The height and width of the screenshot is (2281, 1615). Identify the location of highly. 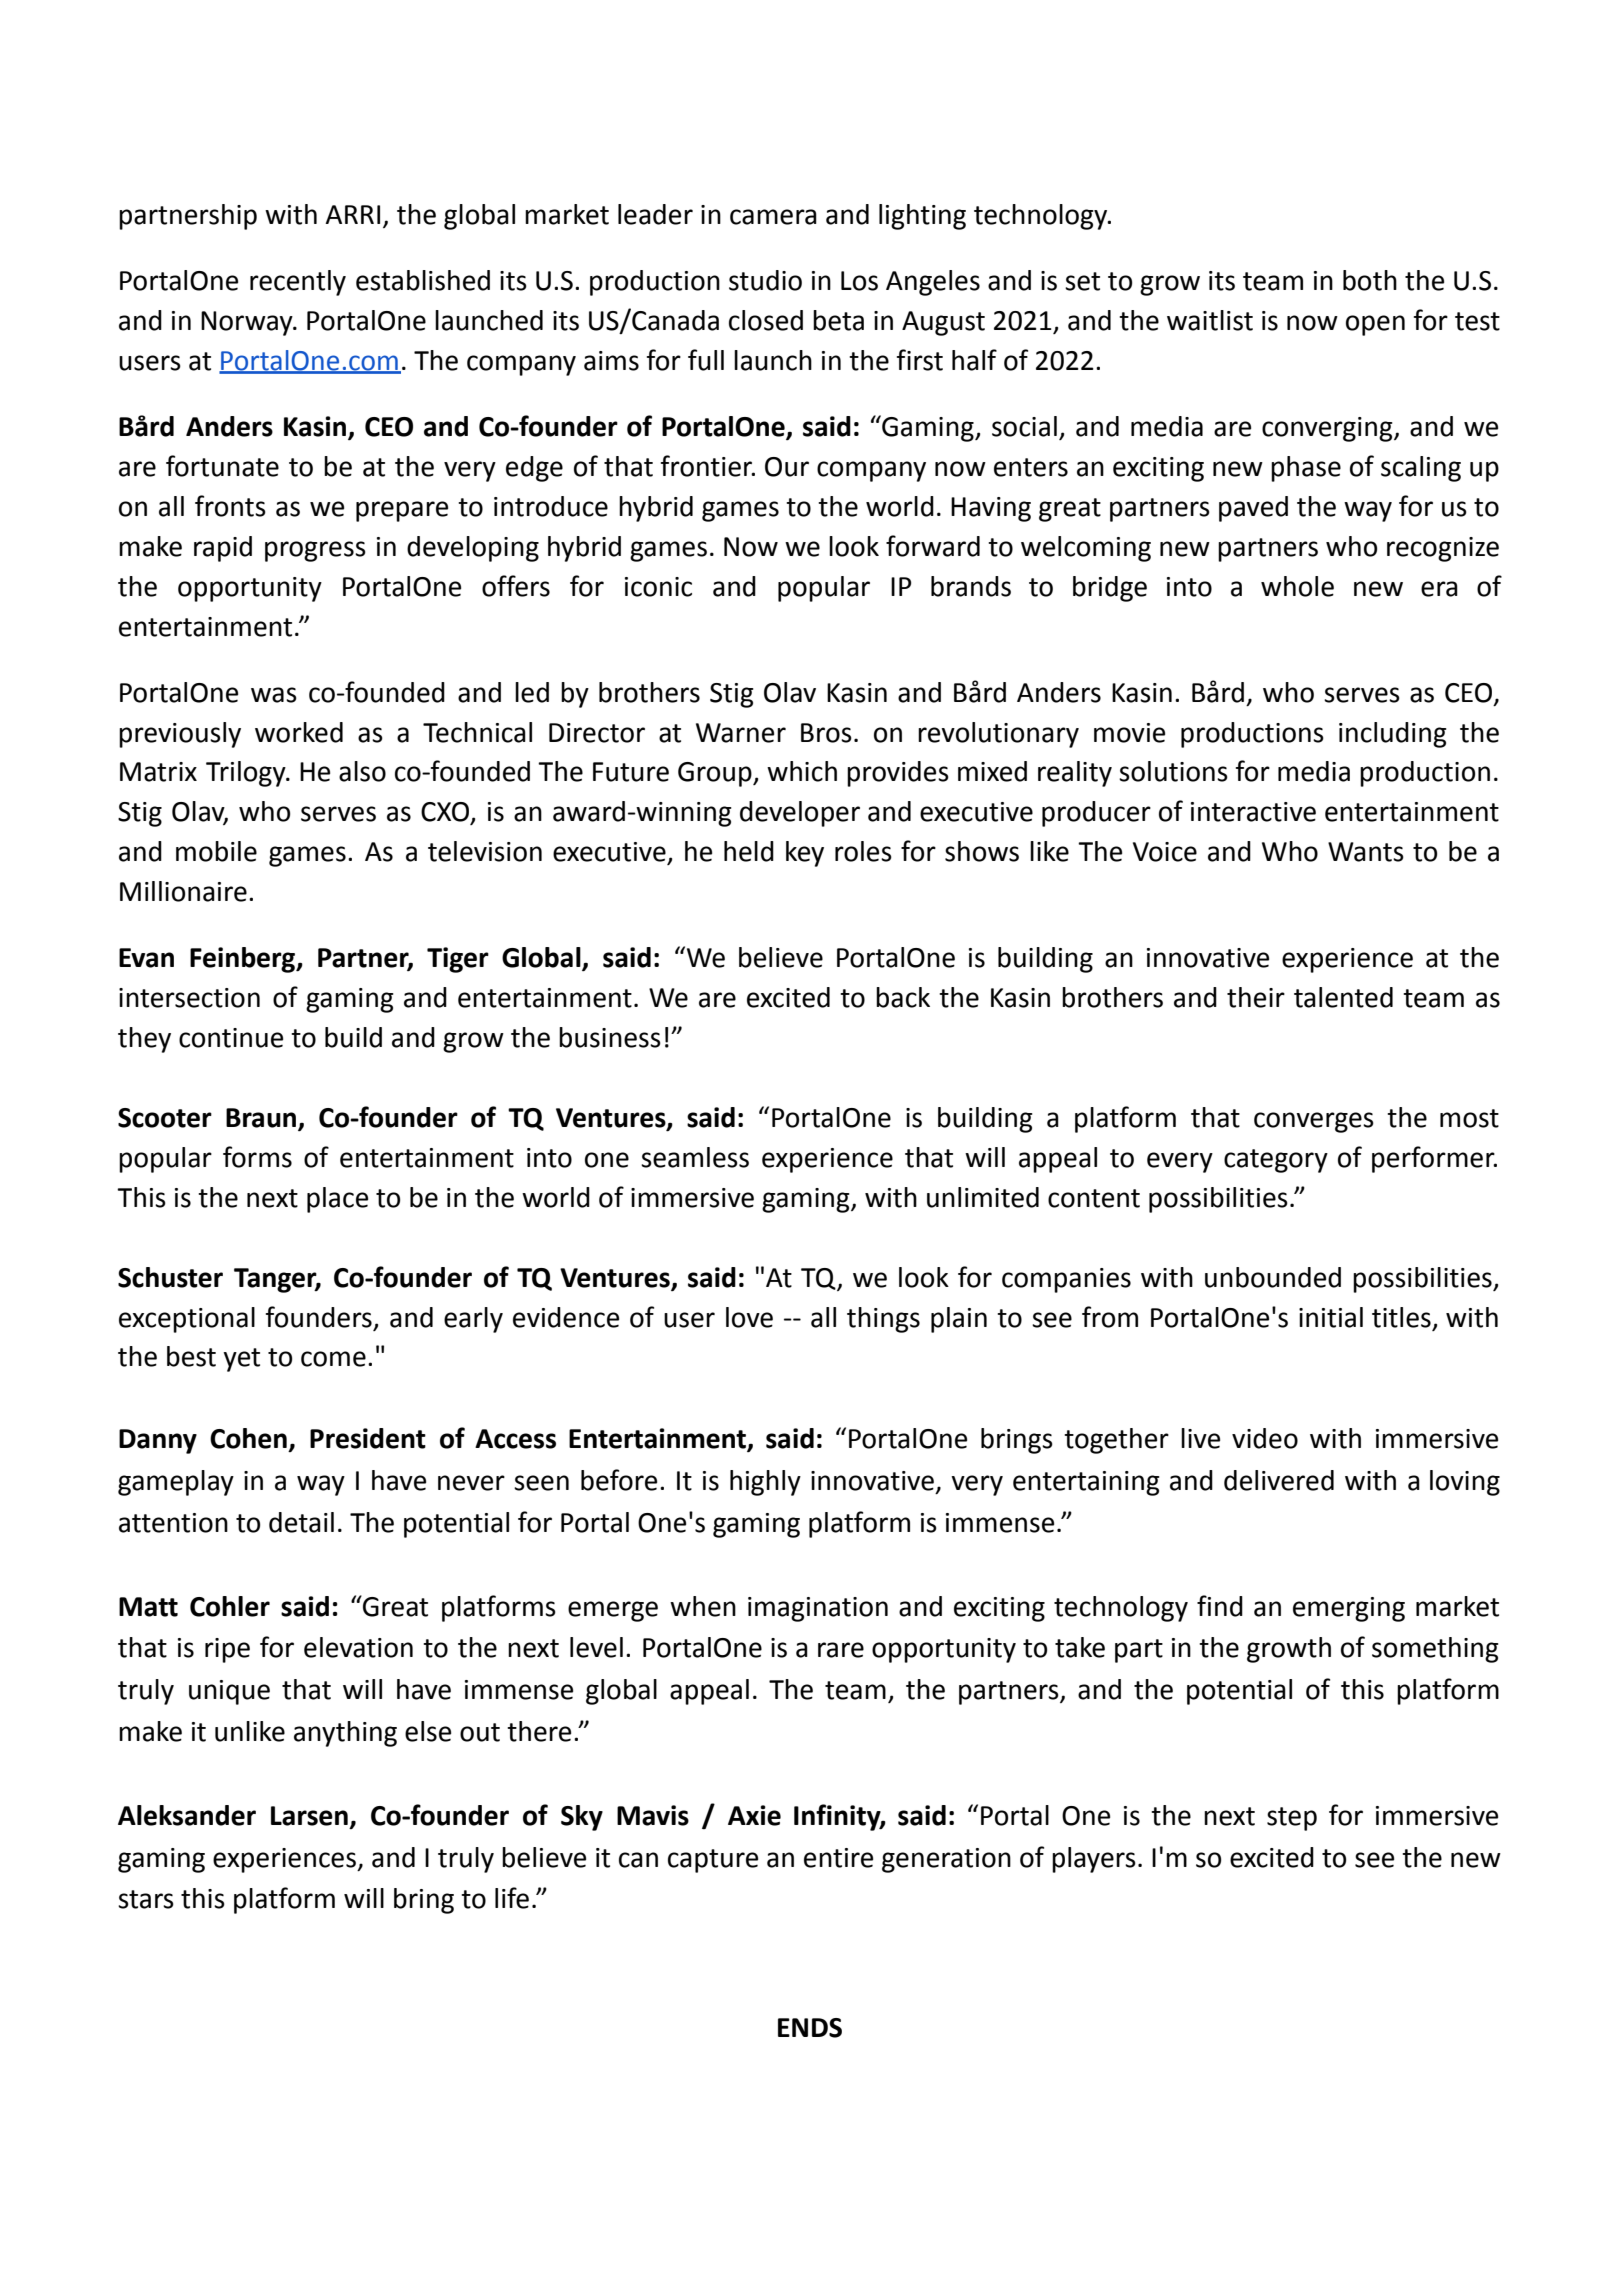
(765, 1483).
